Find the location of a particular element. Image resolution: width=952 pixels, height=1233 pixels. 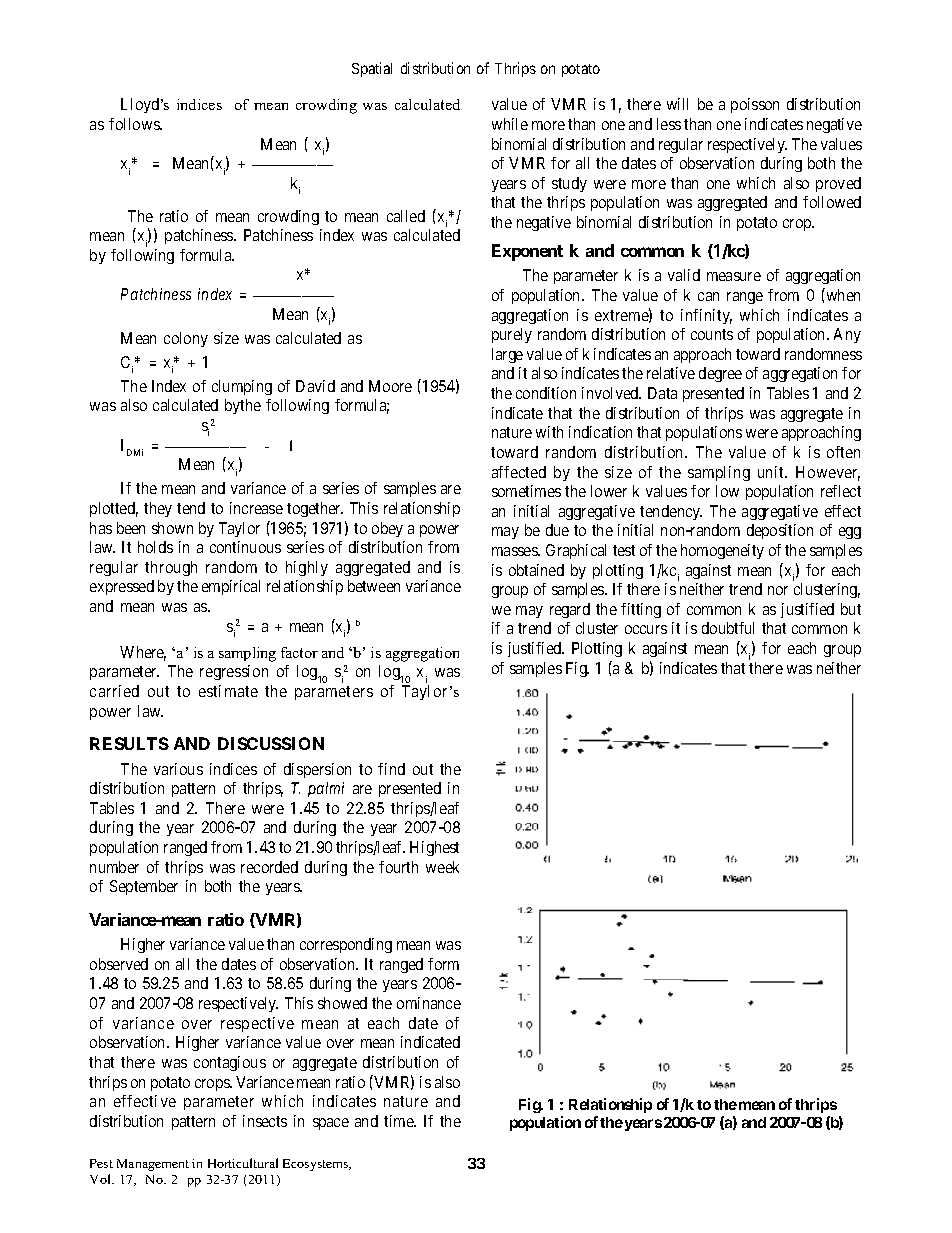

poisson is located at coordinates (755, 105).
